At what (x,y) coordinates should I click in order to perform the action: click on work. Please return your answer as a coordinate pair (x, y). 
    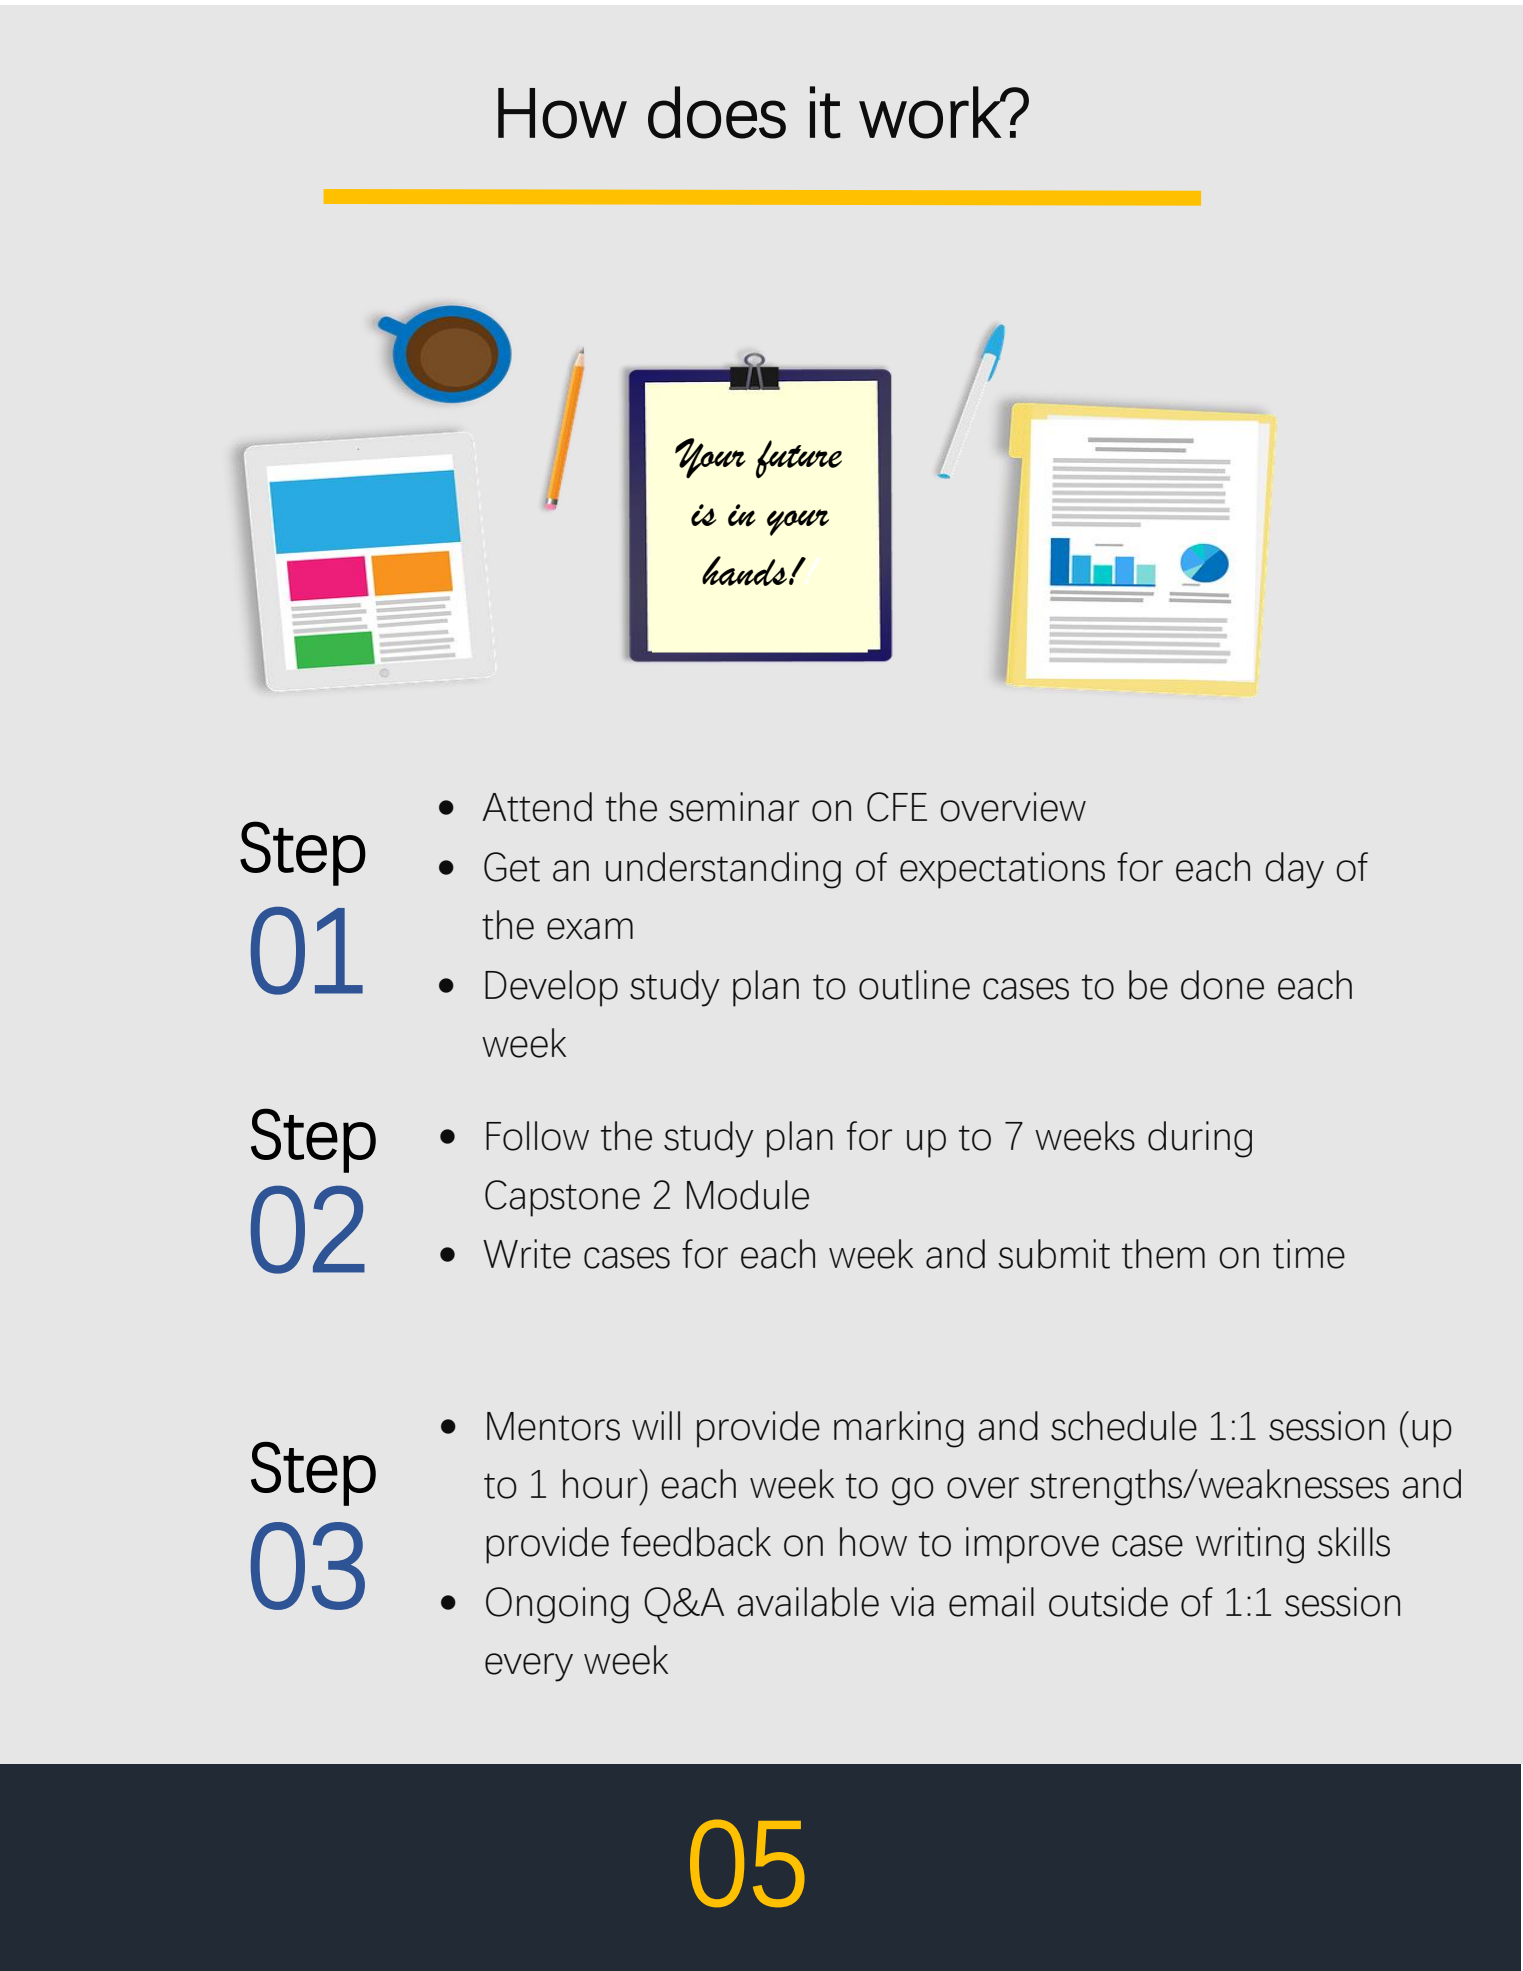
    Looking at the image, I should click on (930, 112).
